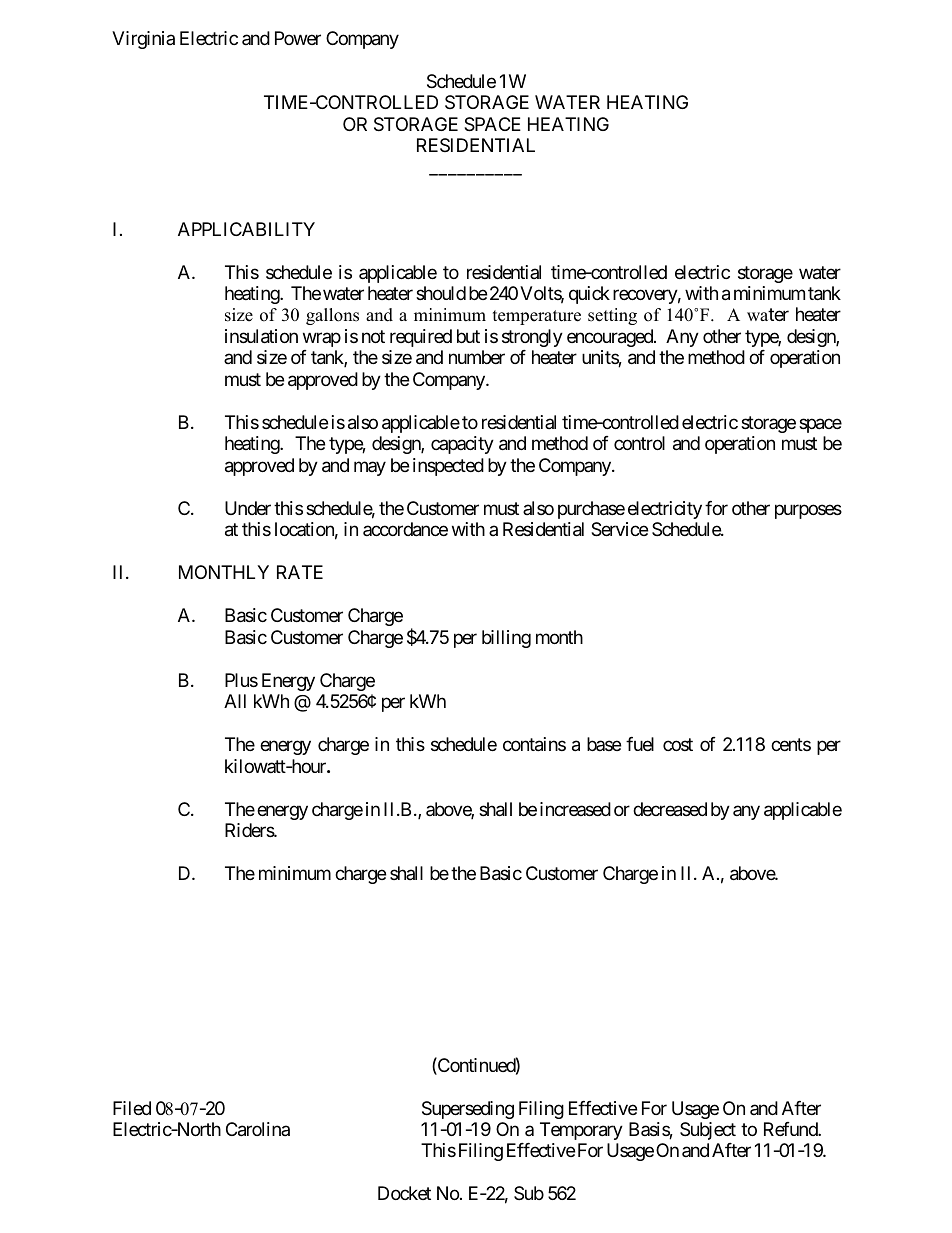  What do you see at coordinates (132, 1108) in the document?
I see `Filed` at bounding box center [132, 1108].
